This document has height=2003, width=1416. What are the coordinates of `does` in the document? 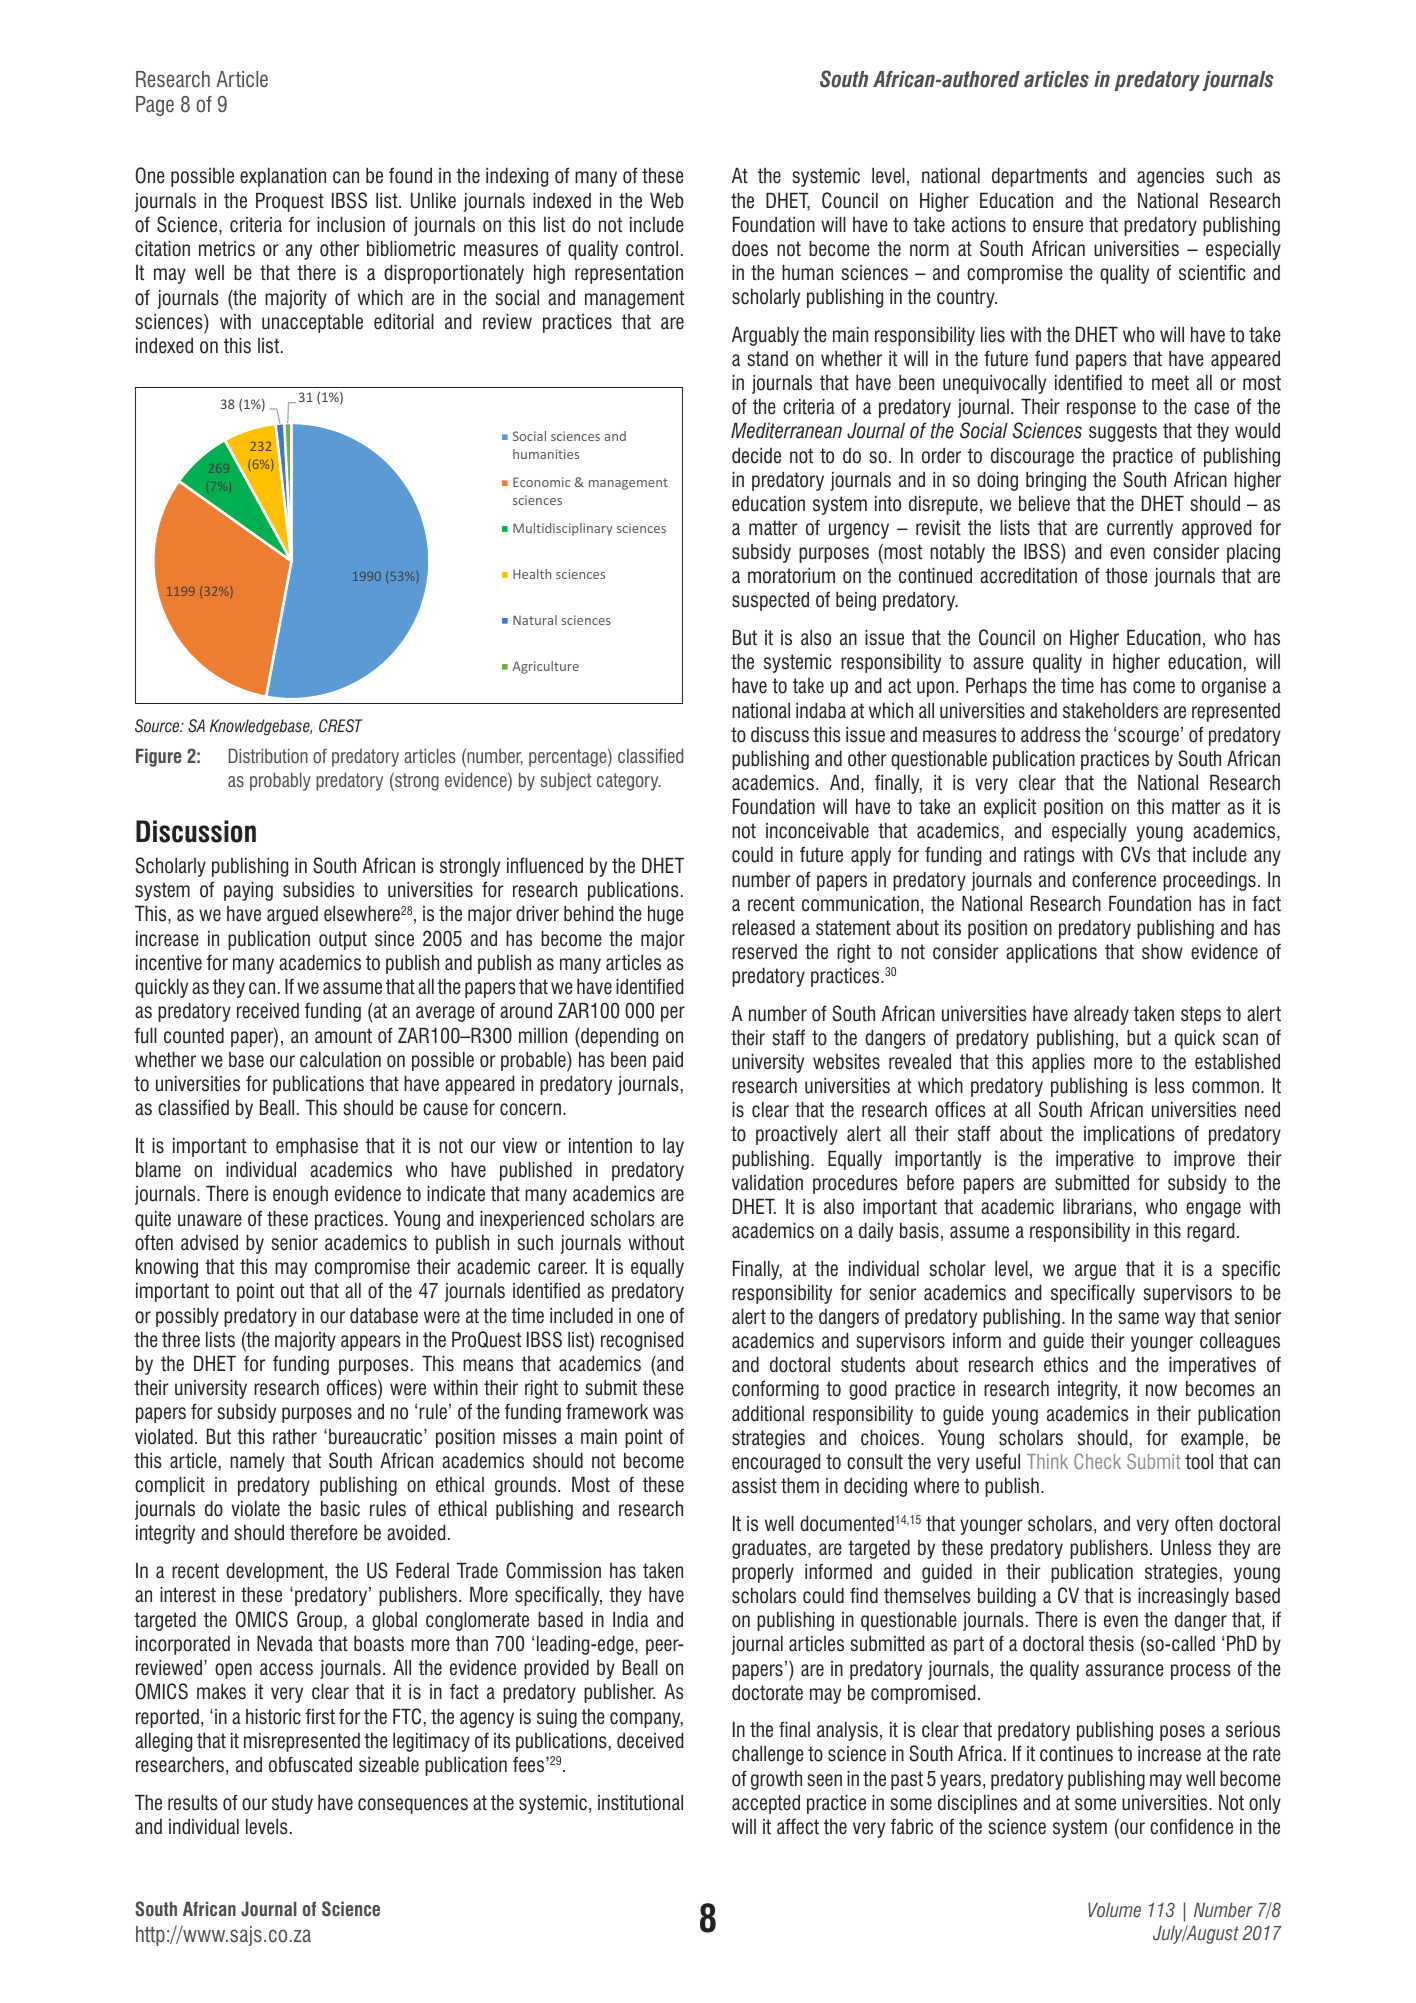 It's located at (750, 249).
